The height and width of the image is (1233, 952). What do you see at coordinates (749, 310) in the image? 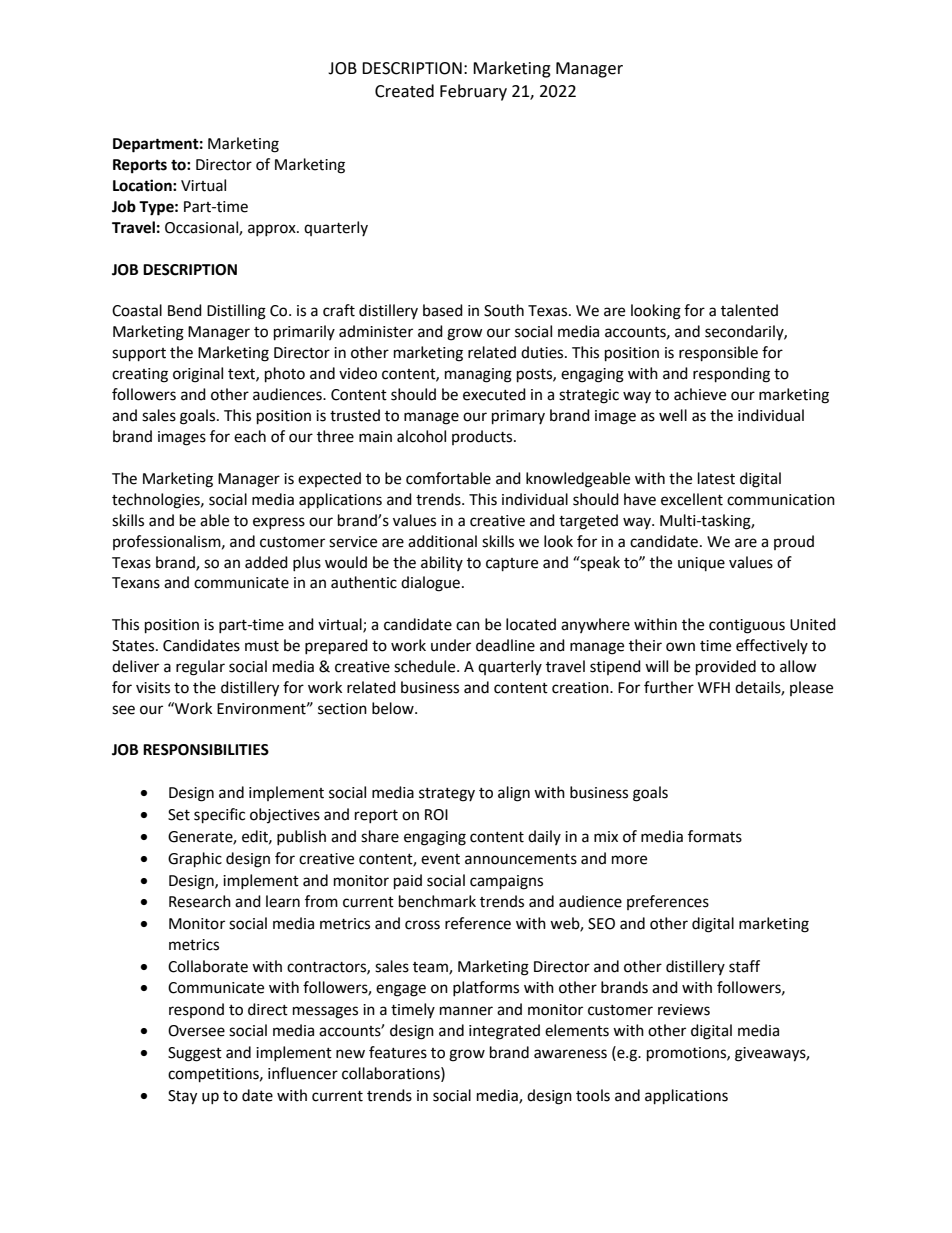
I see `talented` at bounding box center [749, 310].
